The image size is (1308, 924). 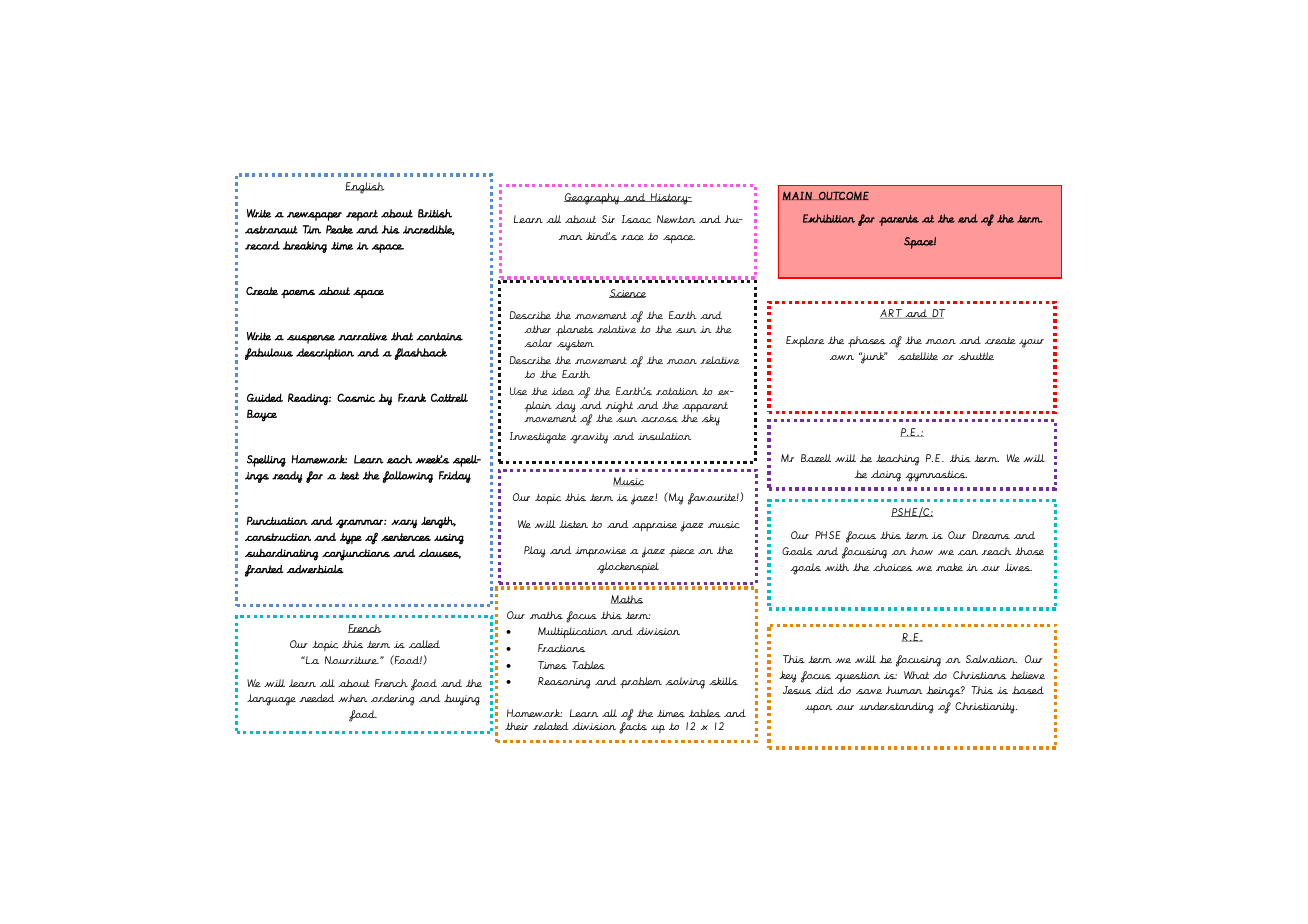 What do you see at coordinates (636, 219) in the screenshot?
I see `Isaac` at bounding box center [636, 219].
